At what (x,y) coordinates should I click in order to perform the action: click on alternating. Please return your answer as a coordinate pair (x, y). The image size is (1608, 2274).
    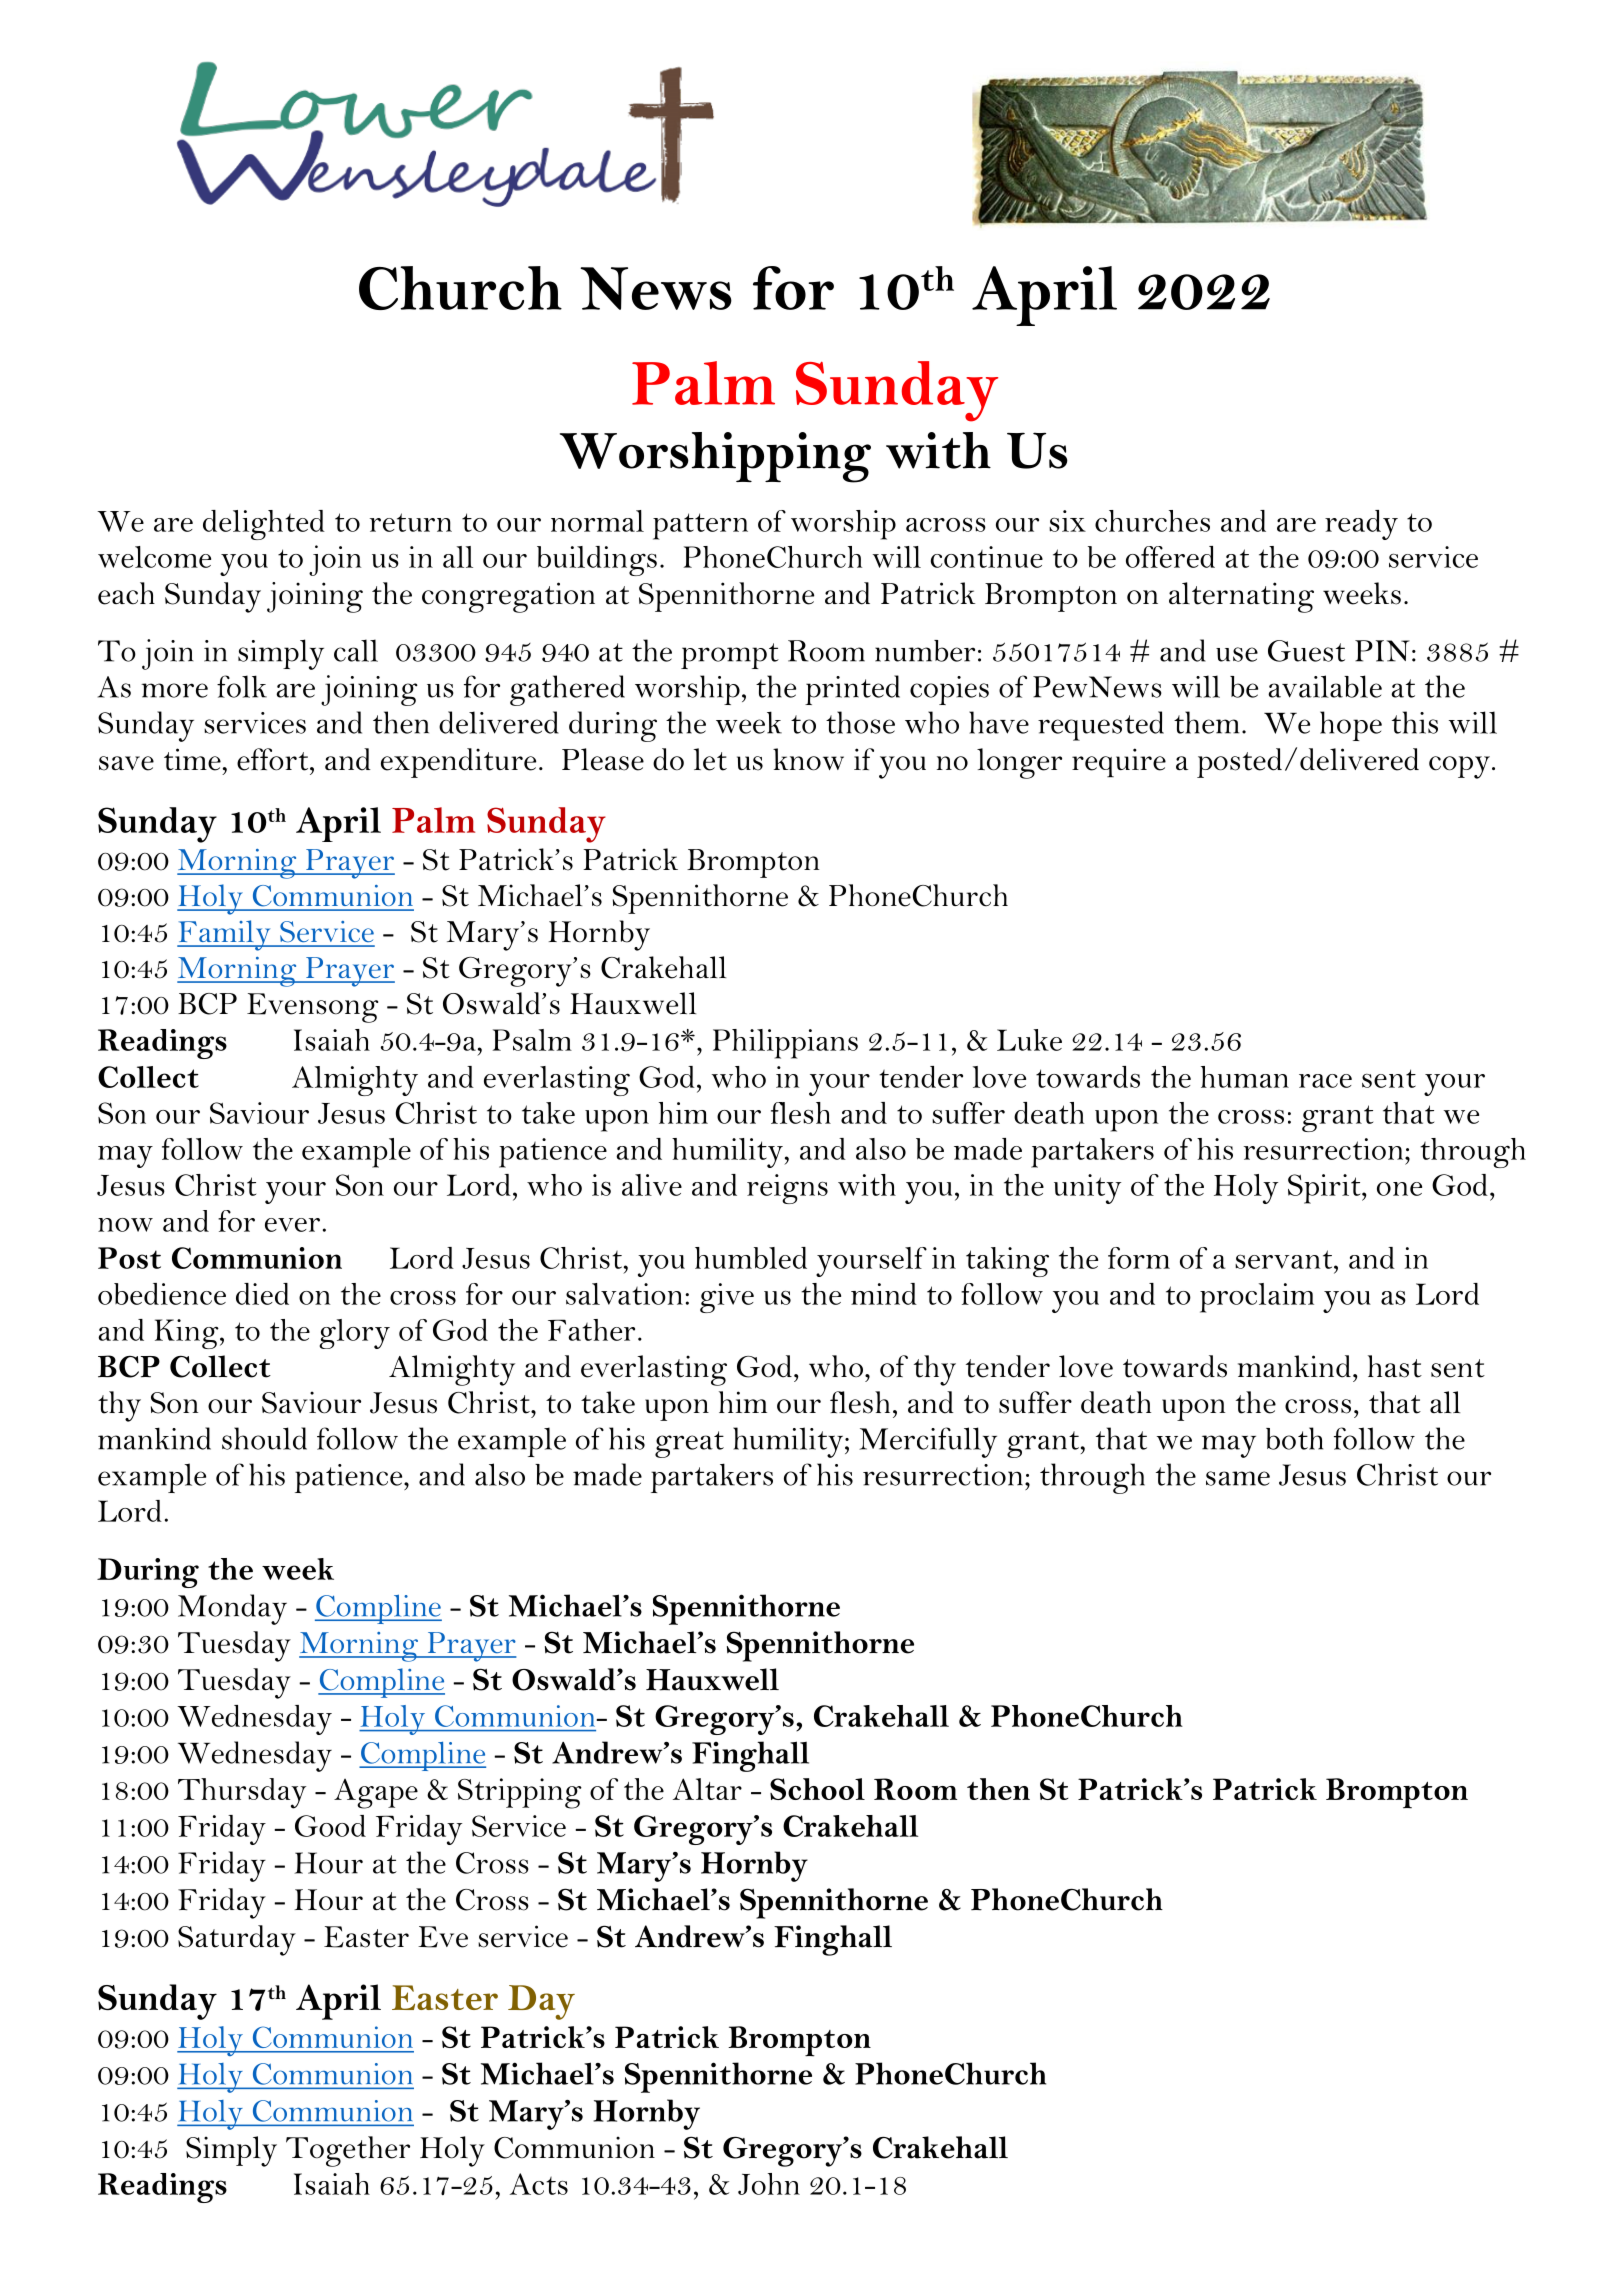
    Looking at the image, I should click on (1241, 597).
